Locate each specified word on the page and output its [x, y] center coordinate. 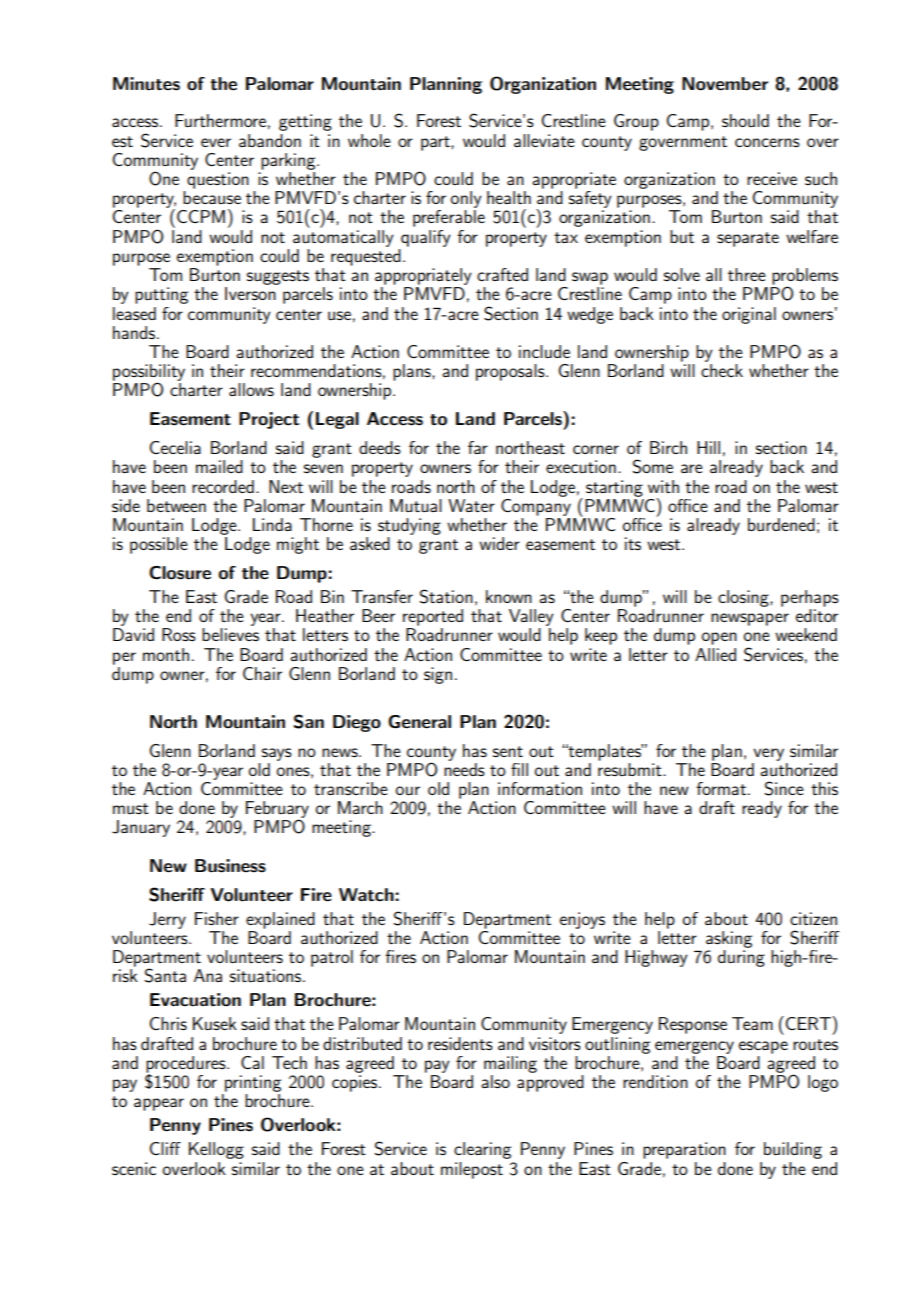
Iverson [250, 293]
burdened [781, 524]
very [768, 754]
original [749, 315]
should [745, 120]
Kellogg [216, 1150]
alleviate [544, 140]
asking [729, 939]
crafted [502, 274]
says [277, 754]
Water [471, 505]
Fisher [217, 918]
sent [508, 751]
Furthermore [220, 120]
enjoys [582, 920]
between [176, 505]
